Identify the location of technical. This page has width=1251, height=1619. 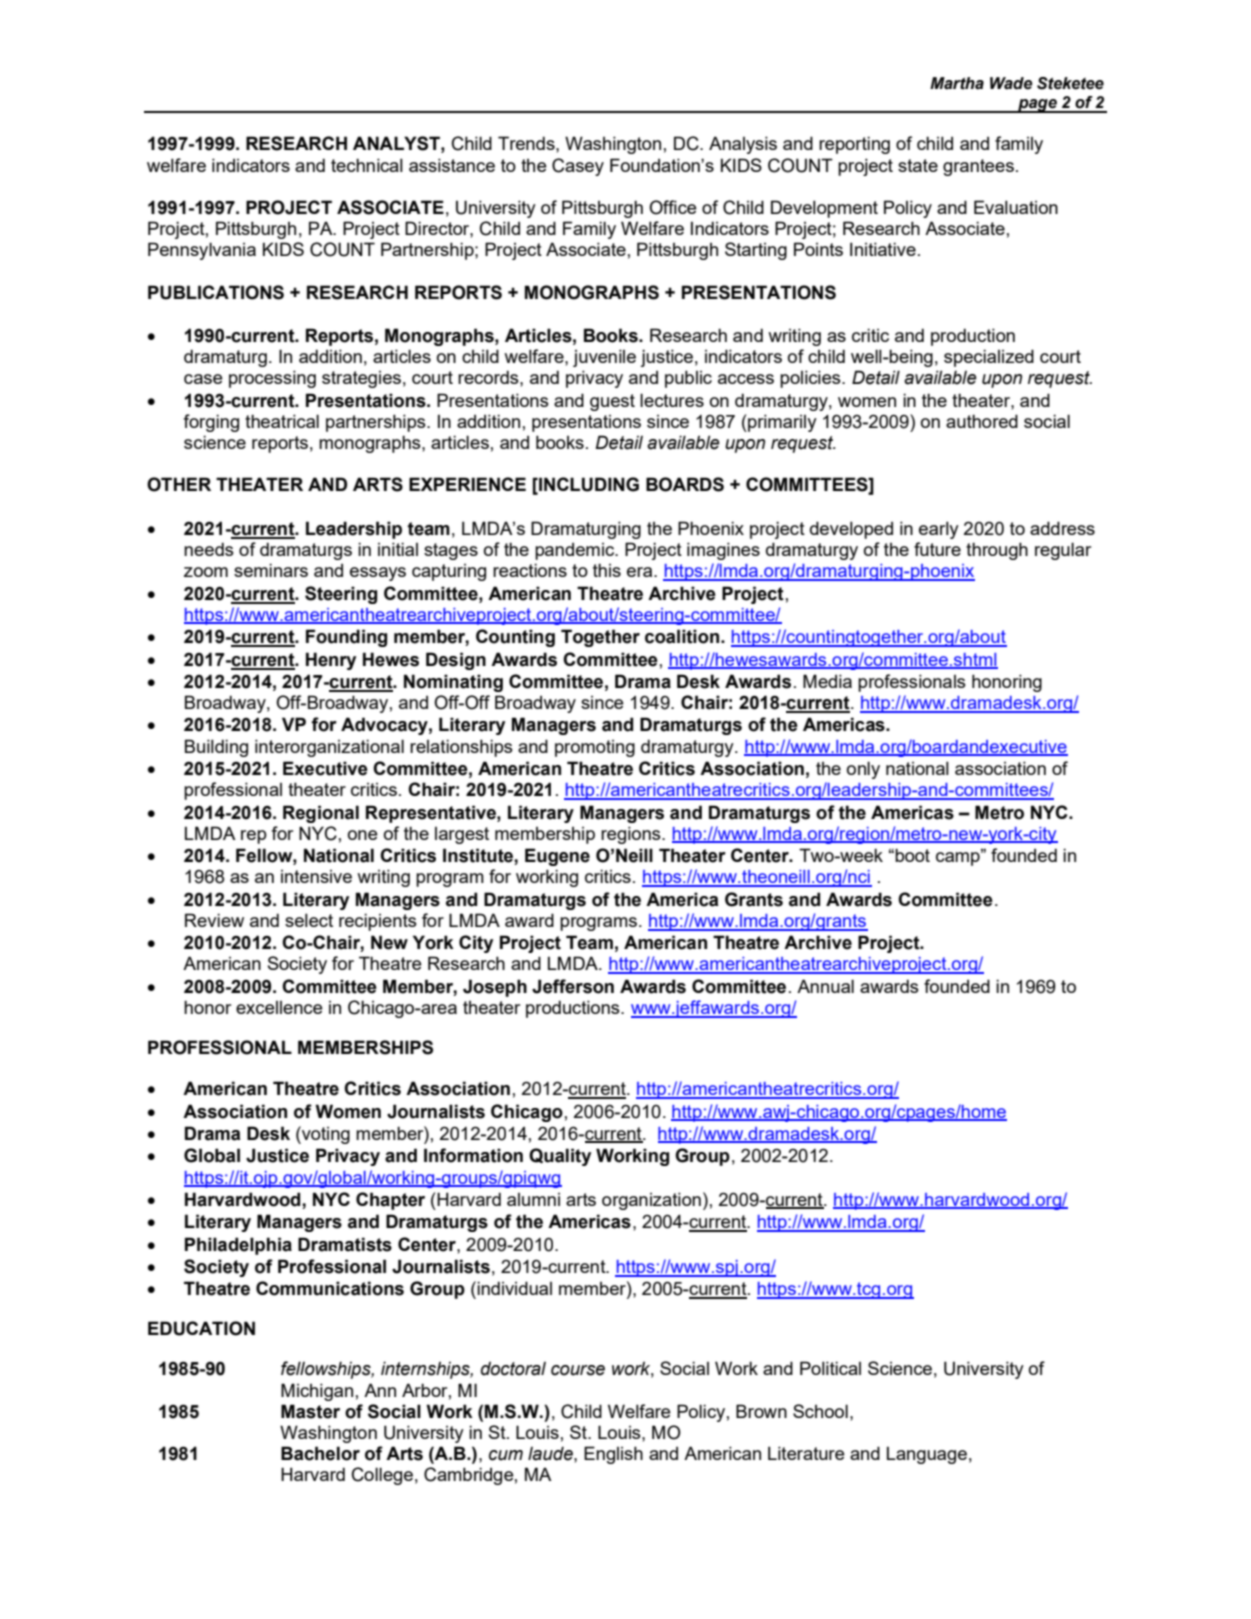
(367, 165).
